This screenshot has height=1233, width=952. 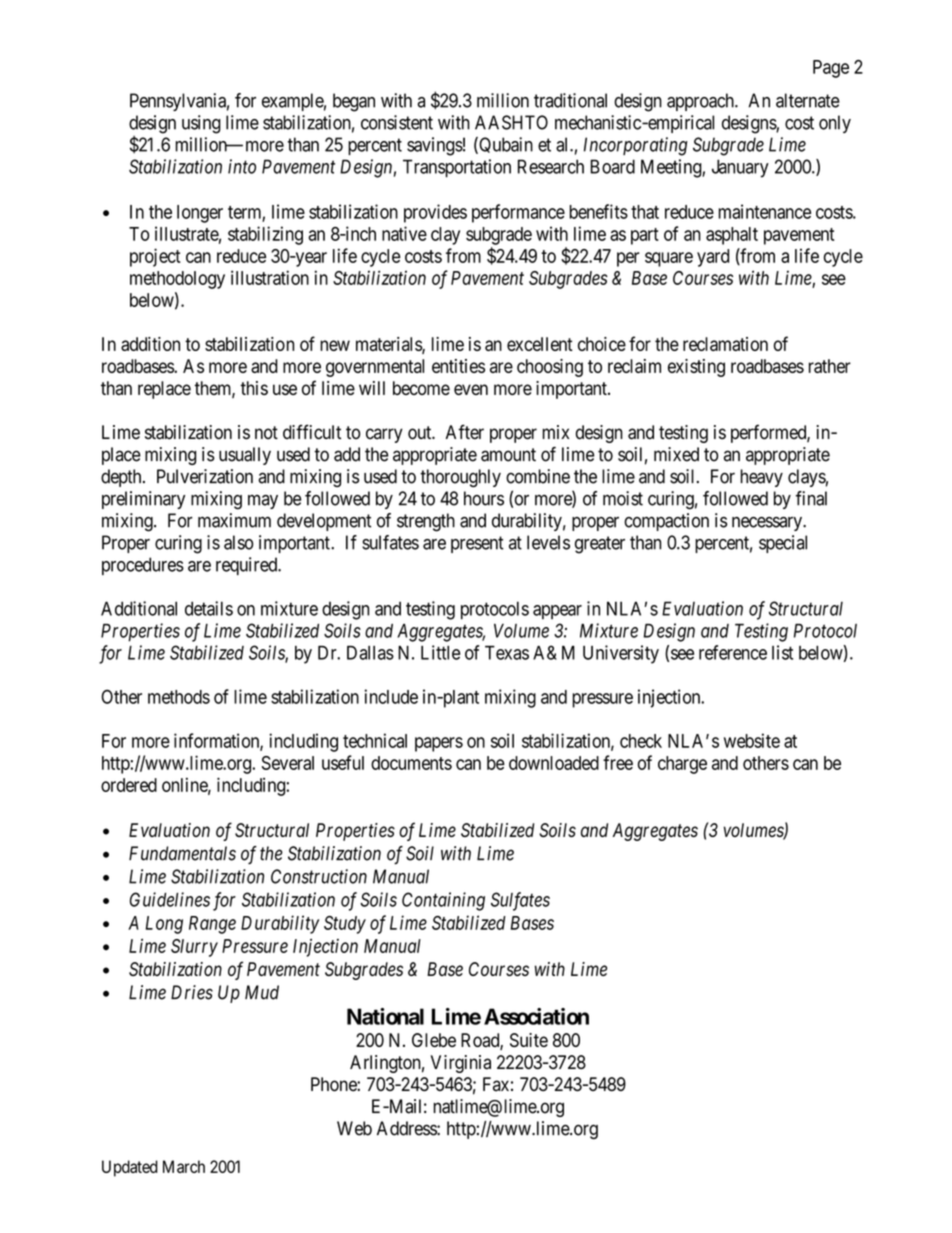 What do you see at coordinates (184, 1166) in the screenshot?
I see `March` at bounding box center [184, 1166].
